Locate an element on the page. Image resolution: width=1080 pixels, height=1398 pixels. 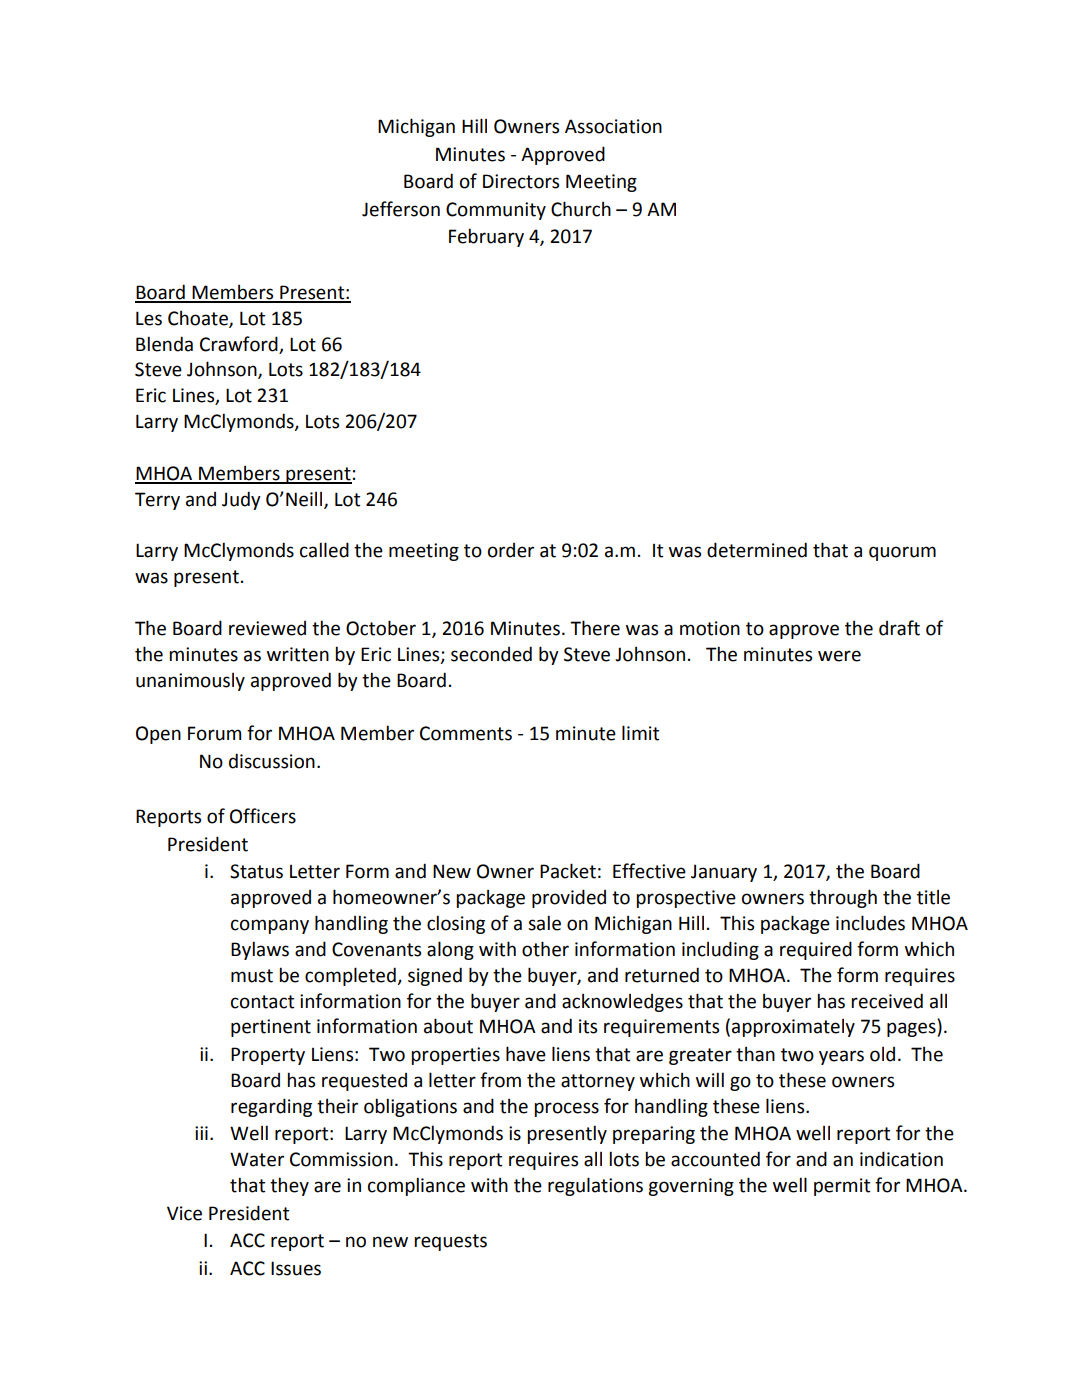
Jefferson is located at coordinates (401, 209).
